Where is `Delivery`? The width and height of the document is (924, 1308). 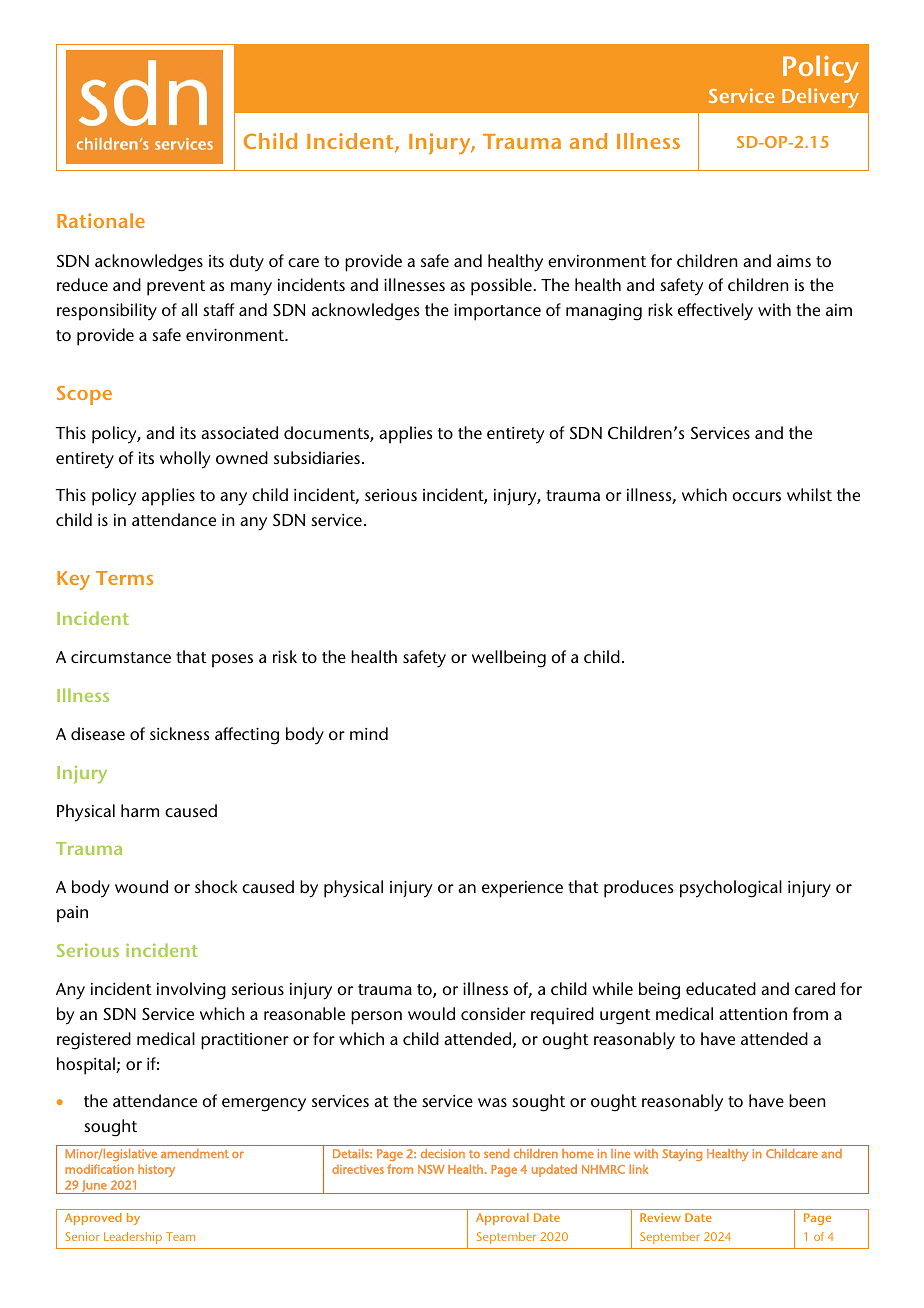
Delivery is located at coordinates (820, 98).
